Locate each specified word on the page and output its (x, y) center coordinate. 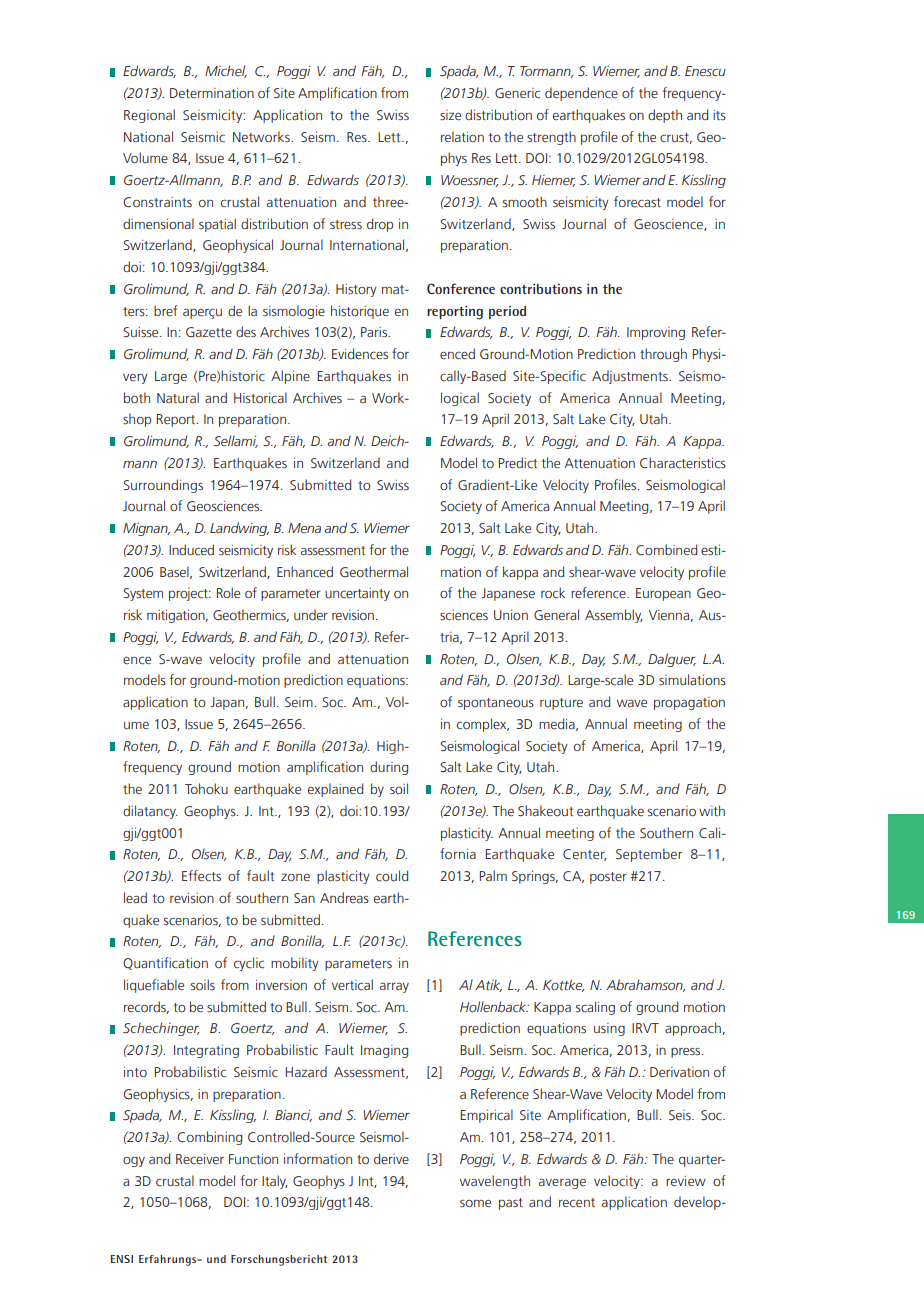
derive (391, 1158)
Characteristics (683, 463)
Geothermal (374, 571)
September (649, 855)
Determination (212, 93)
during (389, 768)
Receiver (200, 1159)
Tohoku (206, 788)
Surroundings (163, 486)
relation (462, 136)
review (686, 1181)
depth (665, 116)
